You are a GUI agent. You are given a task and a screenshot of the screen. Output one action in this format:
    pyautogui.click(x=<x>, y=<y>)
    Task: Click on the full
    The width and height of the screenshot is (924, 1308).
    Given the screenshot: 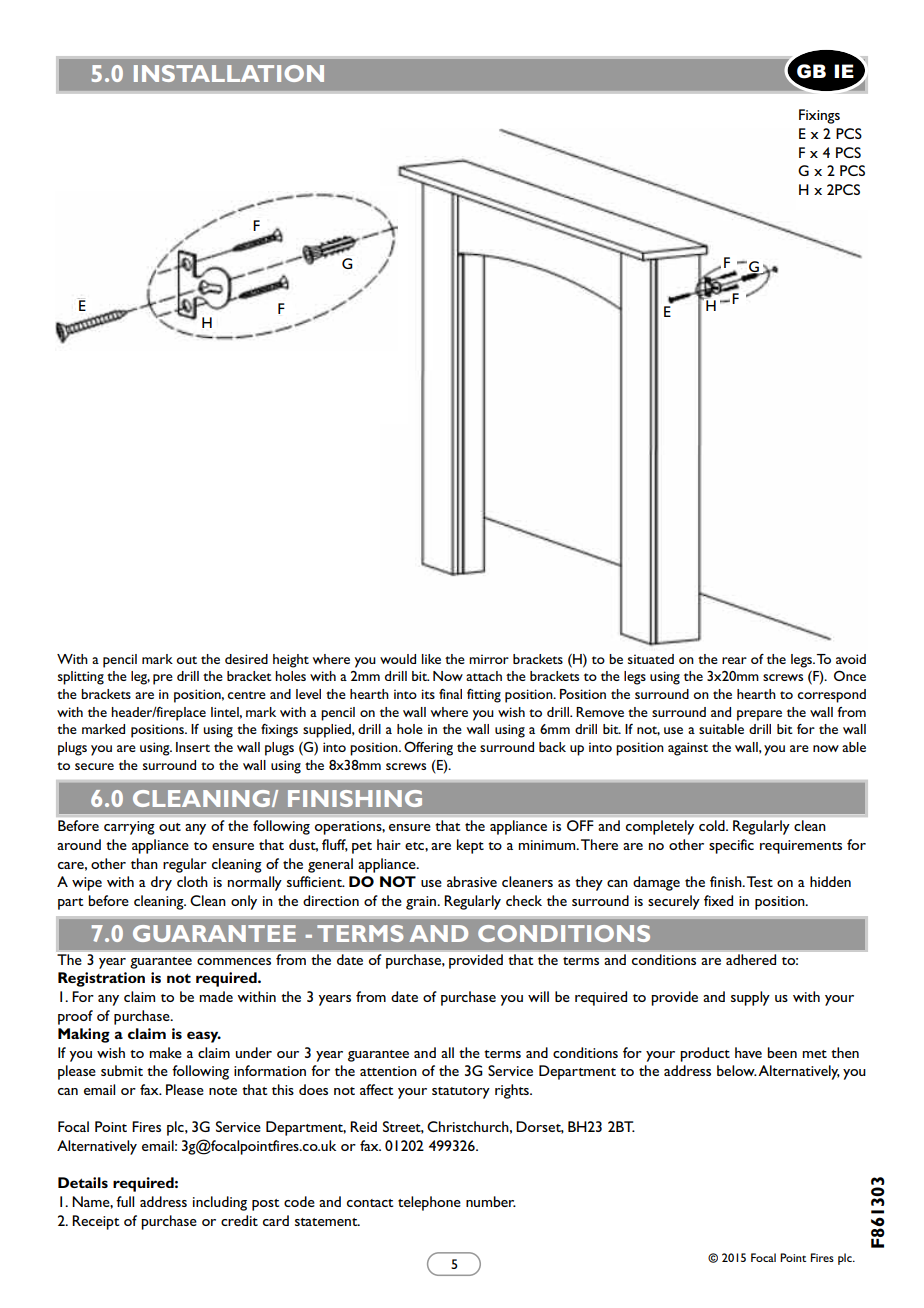 What is the action you would take?
    pyautogui.click(x=125, y=1201)
